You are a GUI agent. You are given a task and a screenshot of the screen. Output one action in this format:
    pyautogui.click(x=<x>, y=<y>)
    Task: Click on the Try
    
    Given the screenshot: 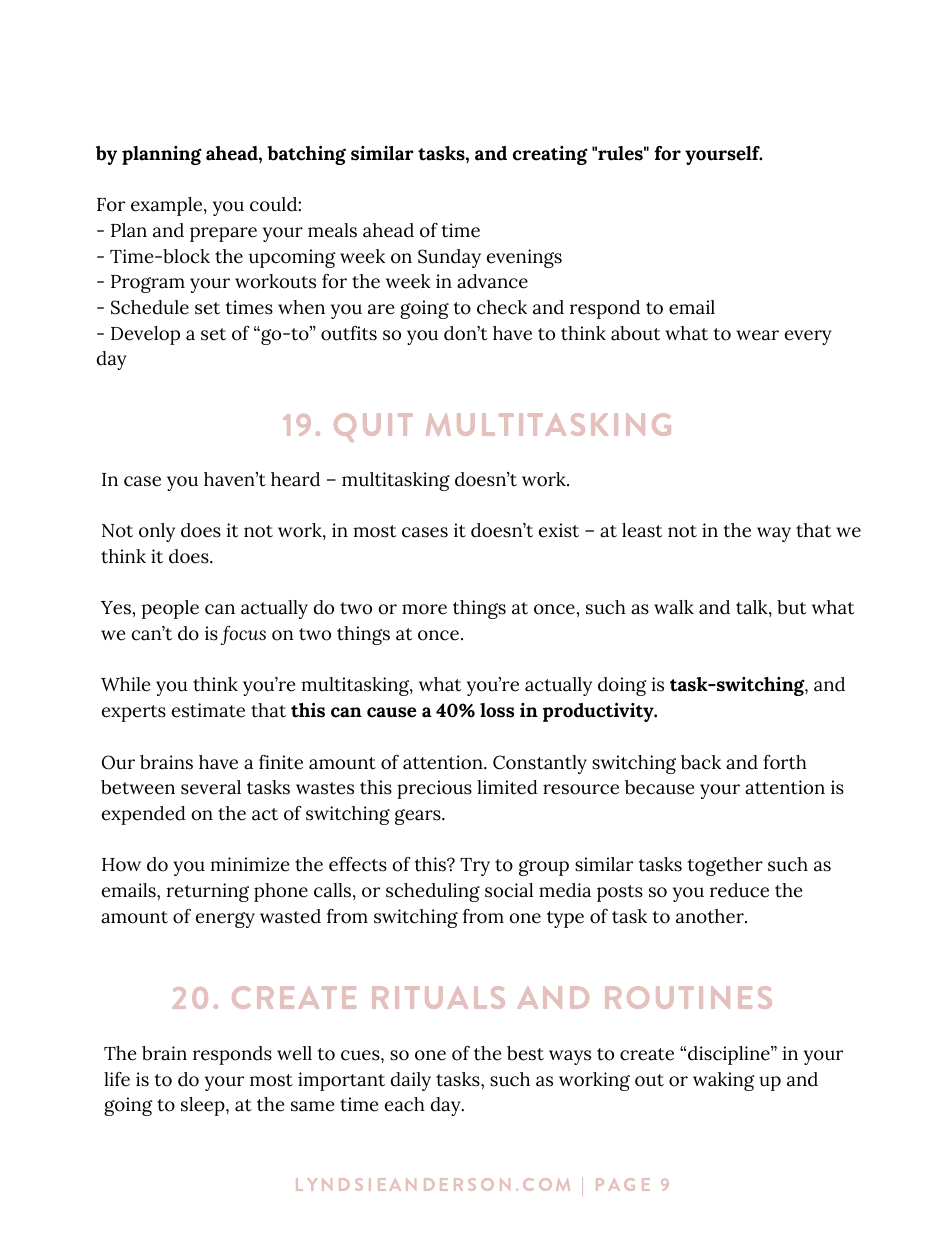 What is the action you would take?
    pyautogui.click(x=475, y=867)
